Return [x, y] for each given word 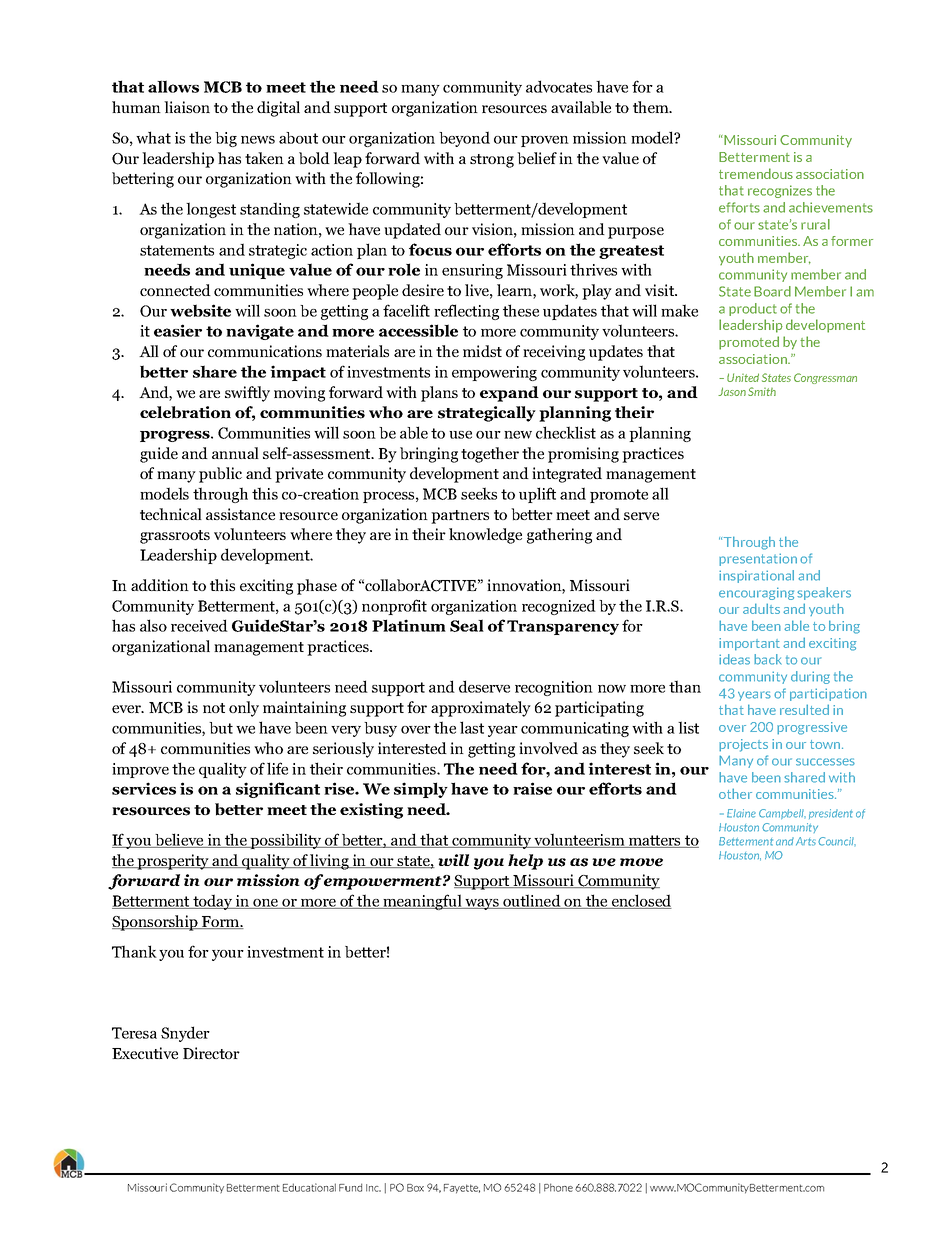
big [226, 139]
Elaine [741, 813]
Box [415, 1188]
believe [179, 840]
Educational [309, 1187]
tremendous [756, 173]
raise [532, 788]
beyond [464, 139]
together [490, 455]
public [220, 475]
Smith [762, 391]
